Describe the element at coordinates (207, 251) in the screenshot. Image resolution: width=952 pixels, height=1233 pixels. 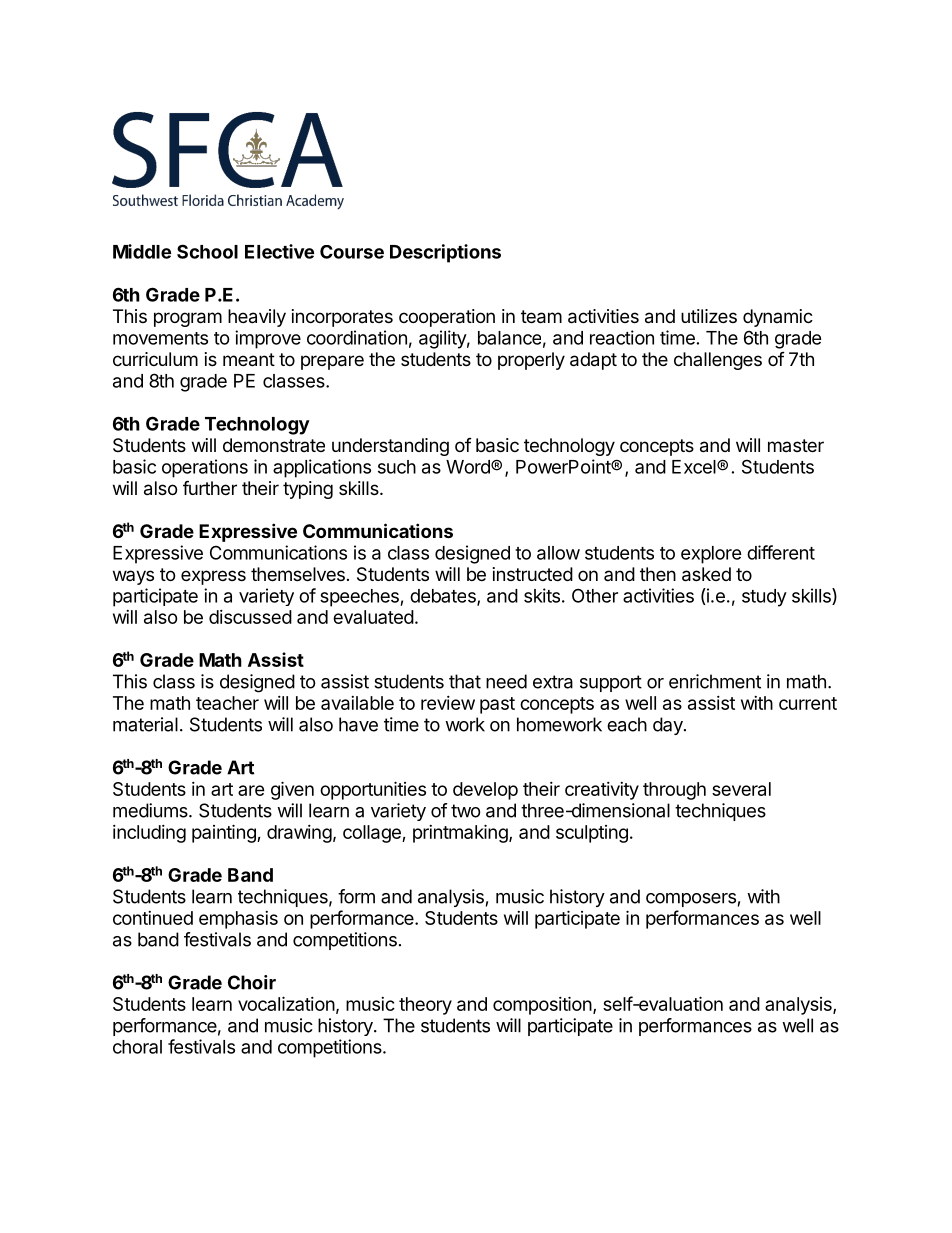
I see `School` at that location.
